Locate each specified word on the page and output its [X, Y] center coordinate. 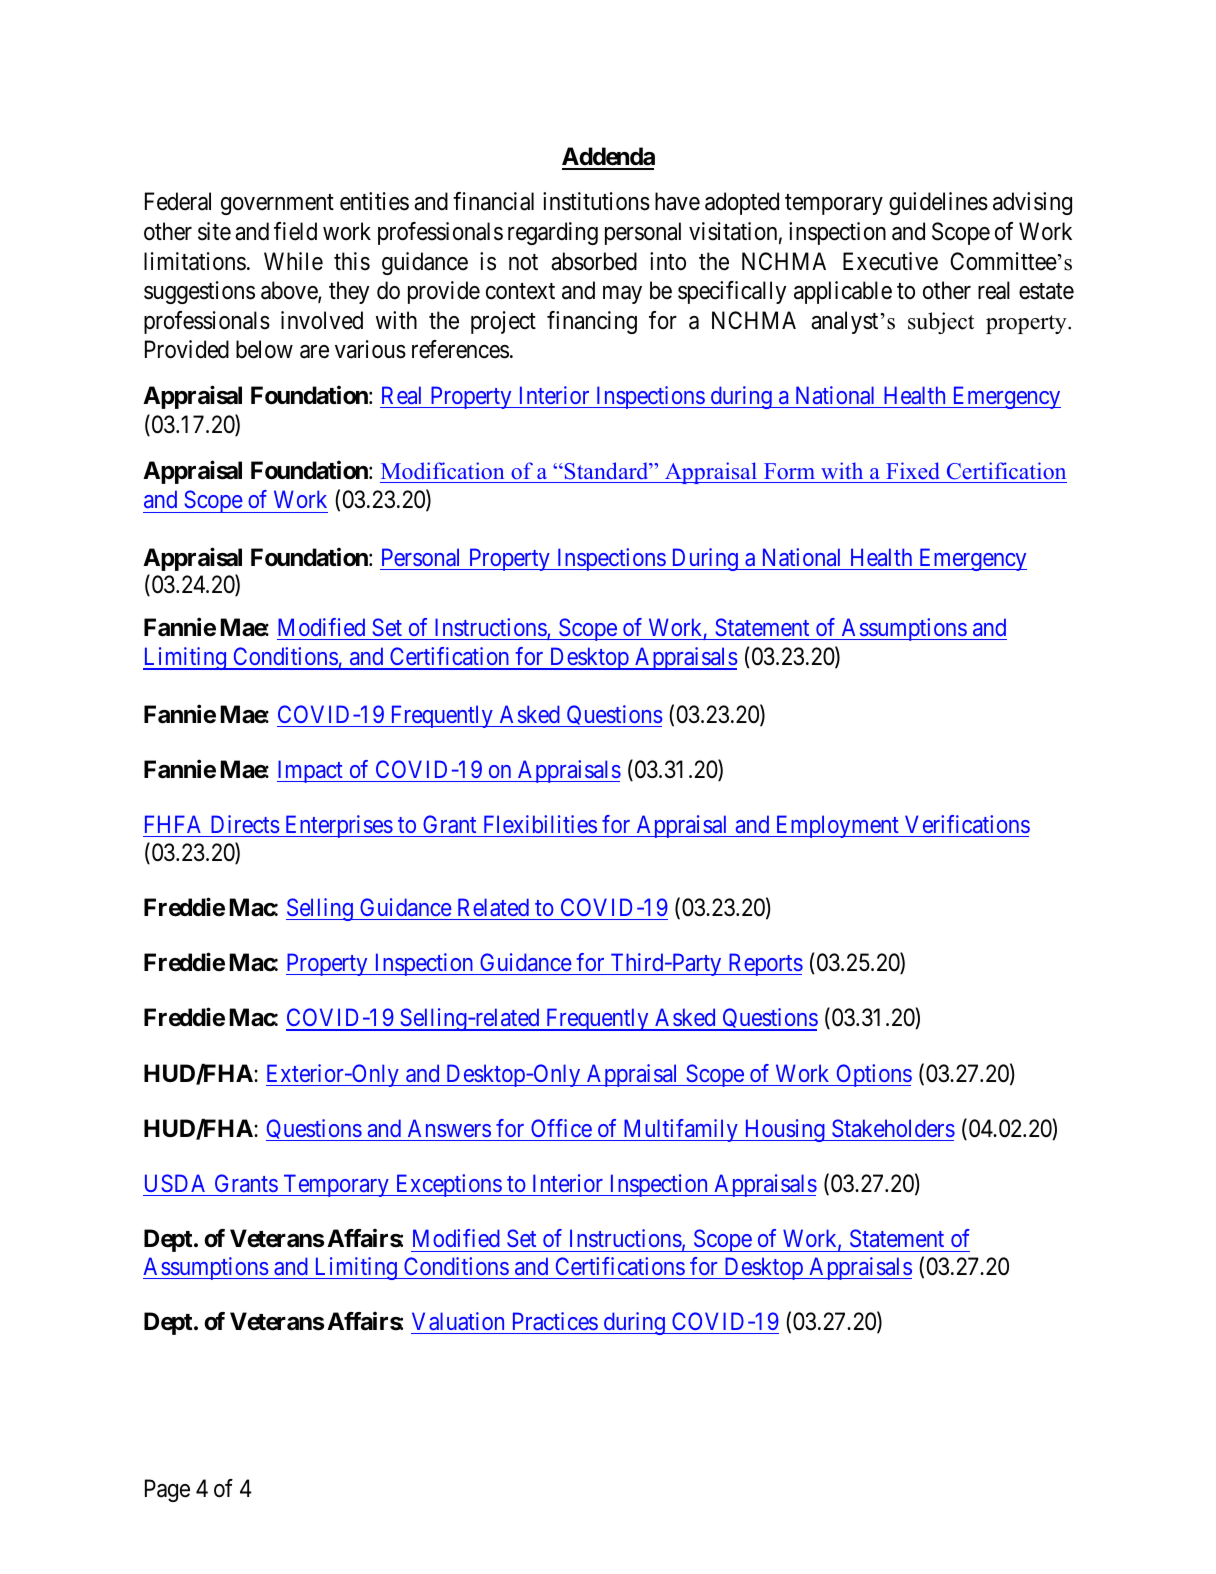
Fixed [912, 471]
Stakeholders [893, 1128]
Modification [442, 471]
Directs [245, 824]
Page [167, 1490]
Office [561, 1128]
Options [873, 1075]
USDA [175, 1183]
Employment [837, 826]
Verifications [967, 824]
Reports [764, 964]
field [295, 231]
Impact [311, 771]
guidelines [938, 203]
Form [789, 471]
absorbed [594, 261]
